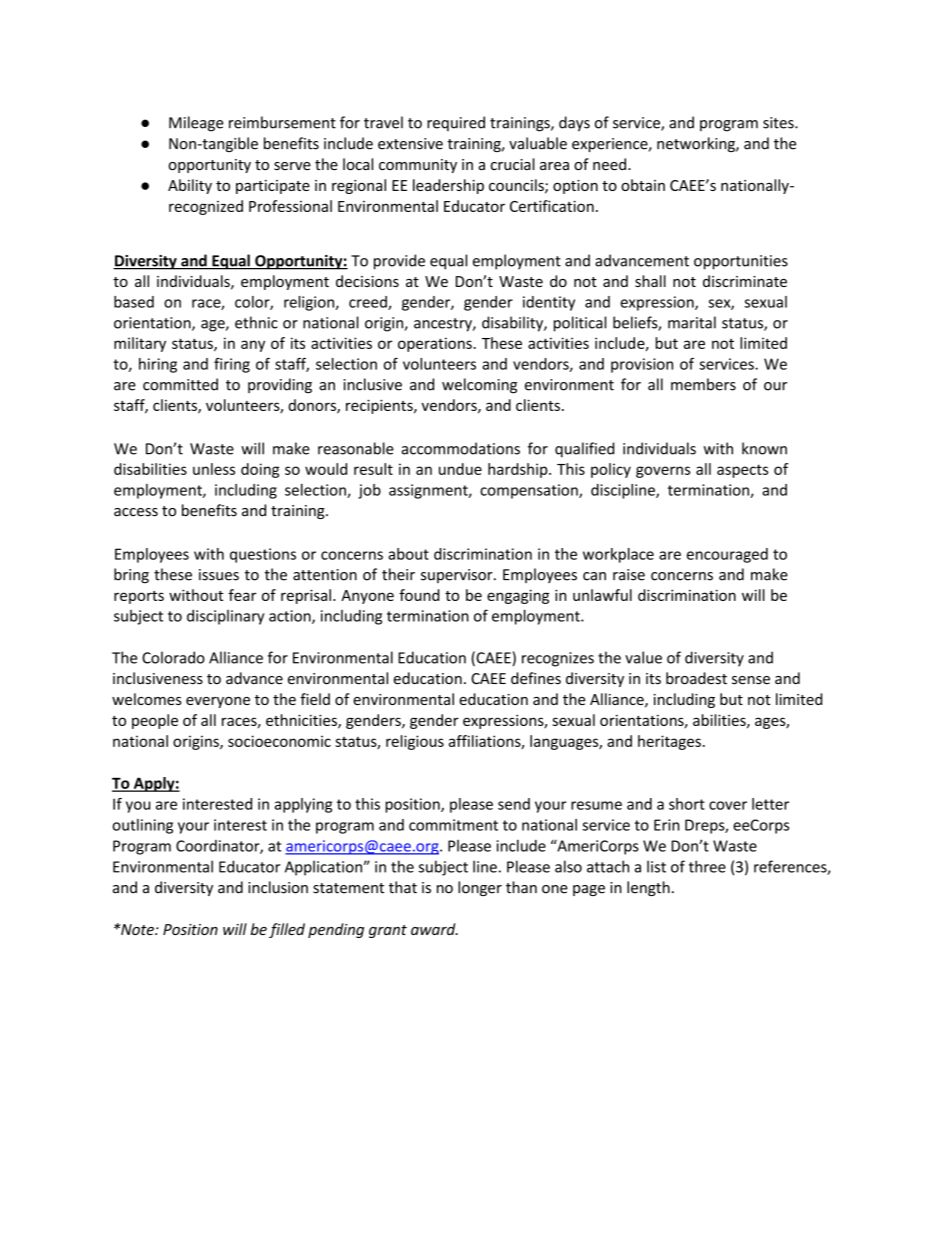  What do you see at coordinates (436, 344) in the image?
I see `operations` at bounding box center [436, 344].
